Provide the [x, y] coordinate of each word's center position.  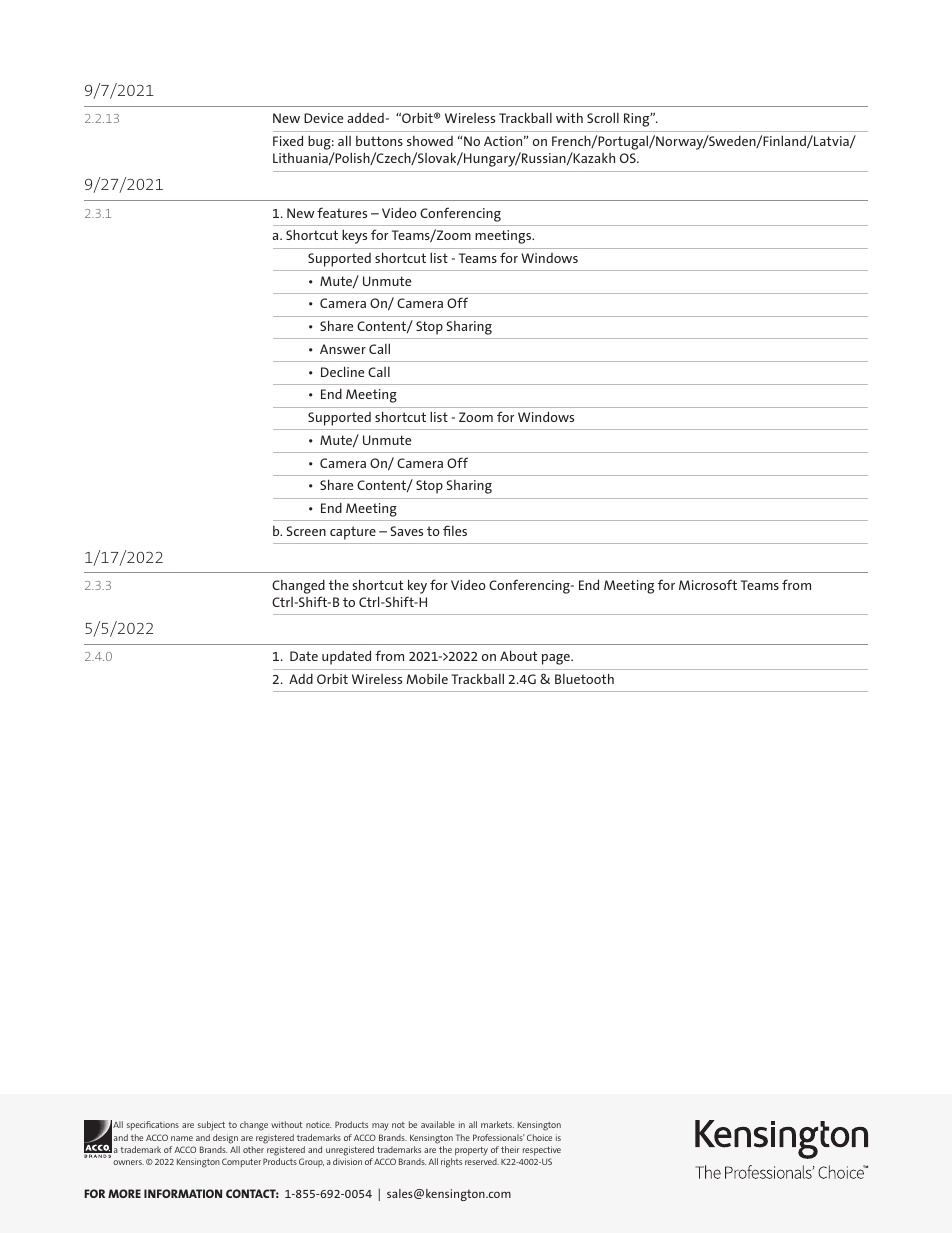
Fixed [288, 140]
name [182, 1138]
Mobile [427, 678]
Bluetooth [584, 678]
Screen [306, 531]
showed [430, 141]
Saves [407, 531]
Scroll [603, 117]
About [518, 655]
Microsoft [708, 584]
